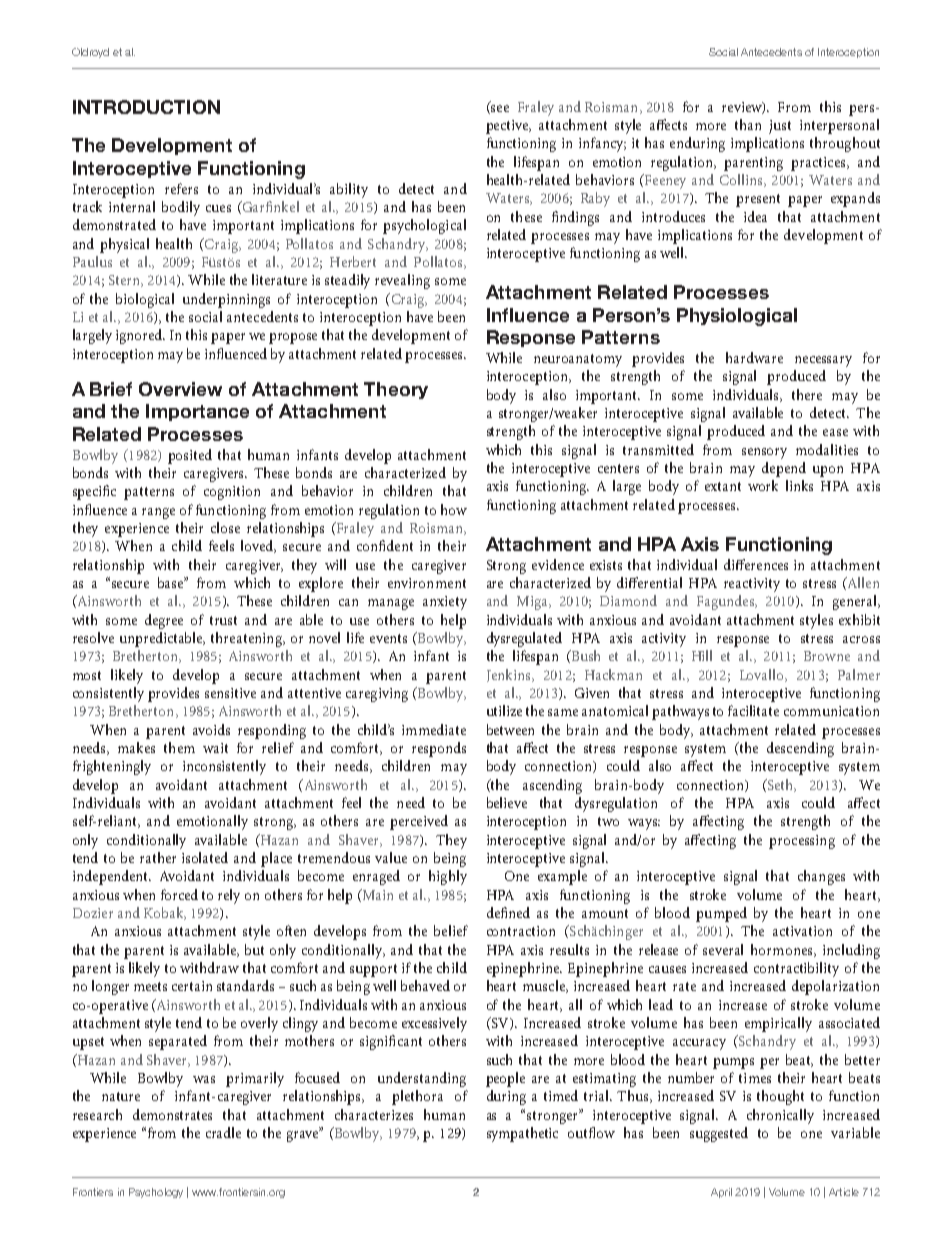 The height and width of the screenshot is (1247, 952). I want to click on INTRODUCTION, so click(146, 107).
